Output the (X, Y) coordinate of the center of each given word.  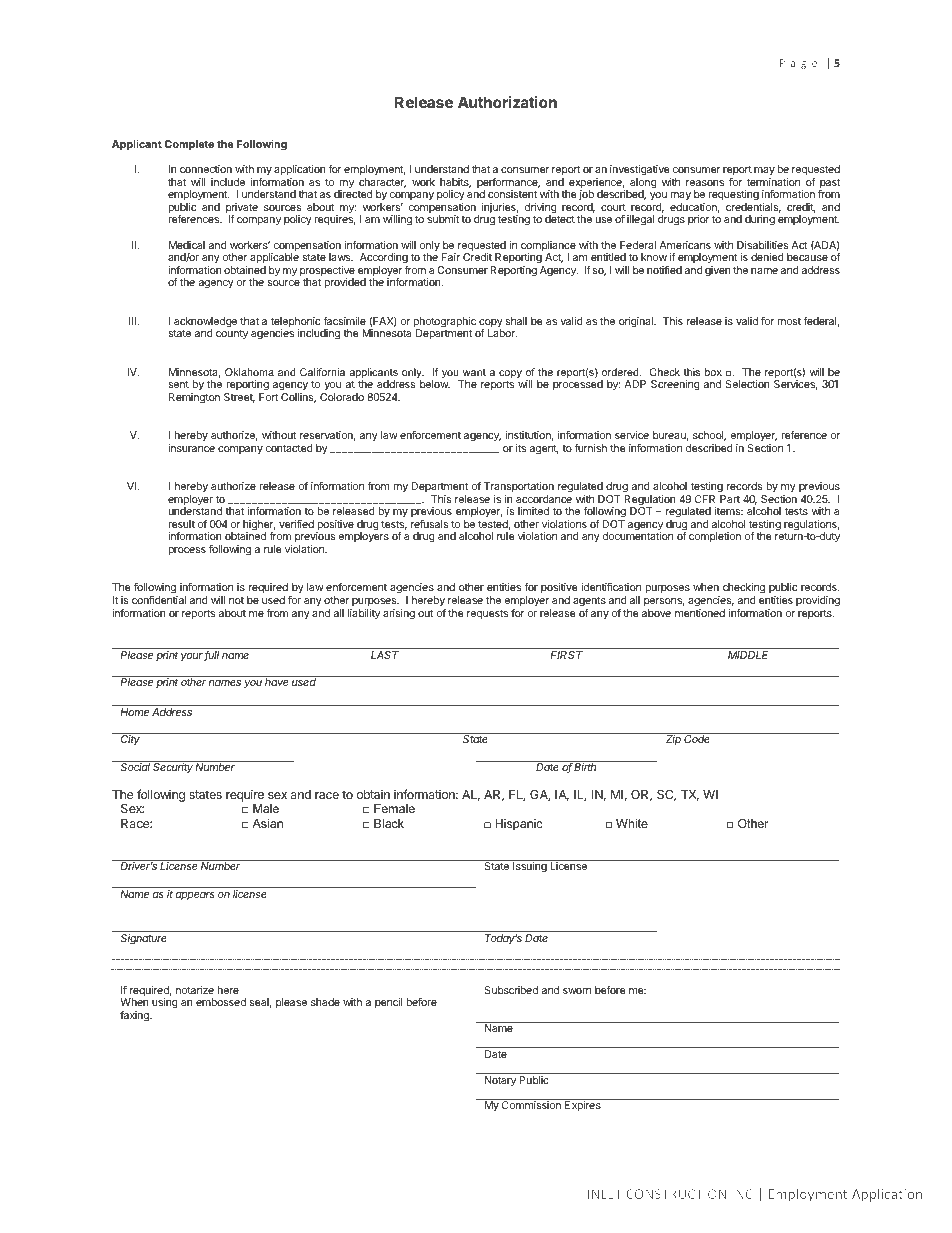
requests (487, 614)
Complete (189, 145)
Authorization (507, 102)
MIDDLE (748, 655)
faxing (135, 1016)
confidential (159, 600)
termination (773, 182)
